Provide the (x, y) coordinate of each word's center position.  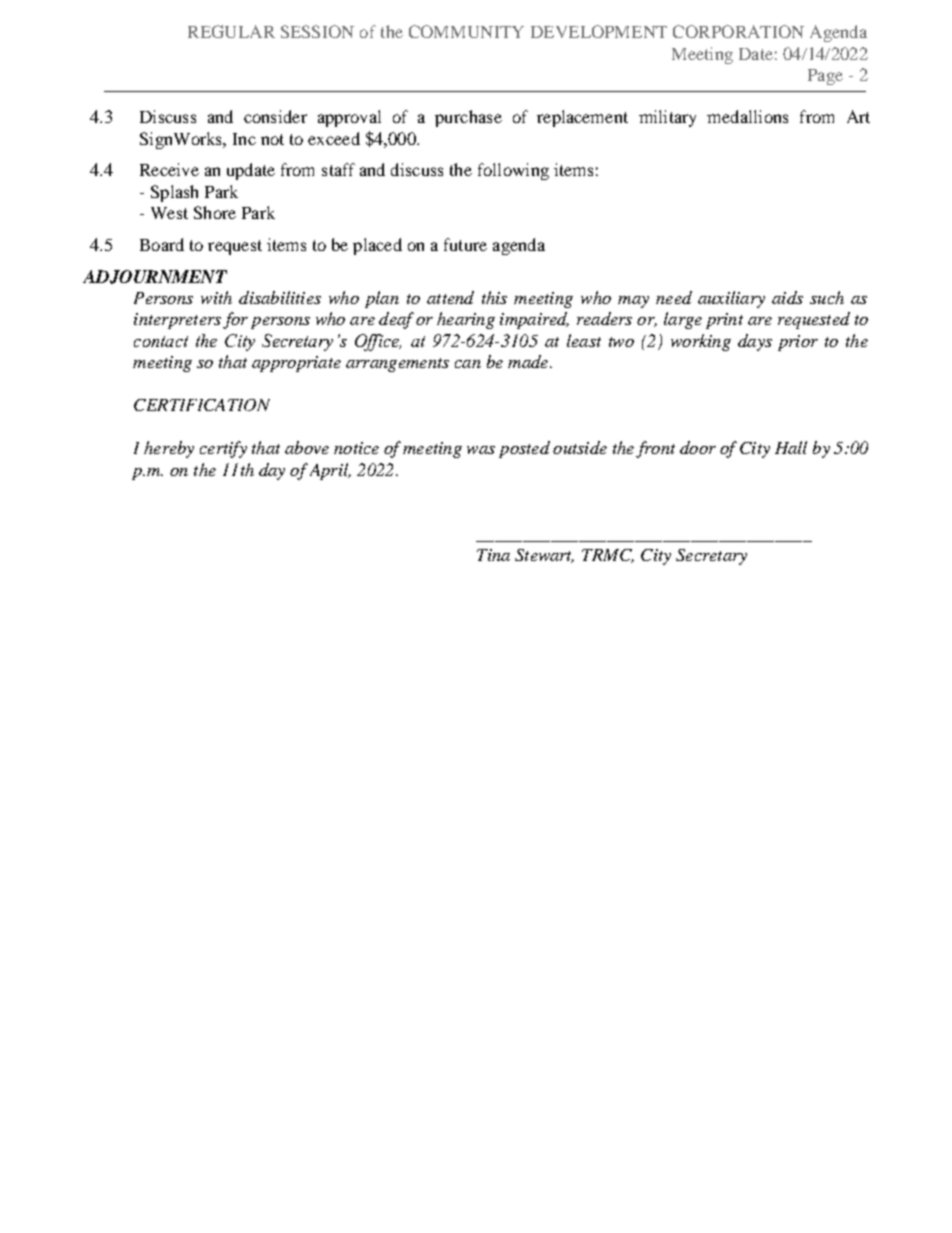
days (755, 342)
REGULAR (231, 31)
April (330, 471)
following (513, 171)
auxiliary (731, 299)
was (481, 450)
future (465, 244)
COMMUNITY (466, 31)
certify (223, 449)
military (667, 118)
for (235, 320)
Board (162, 244)
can (468, 364)
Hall (791, 447)
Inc (244, 139)
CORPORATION (738, 31)
